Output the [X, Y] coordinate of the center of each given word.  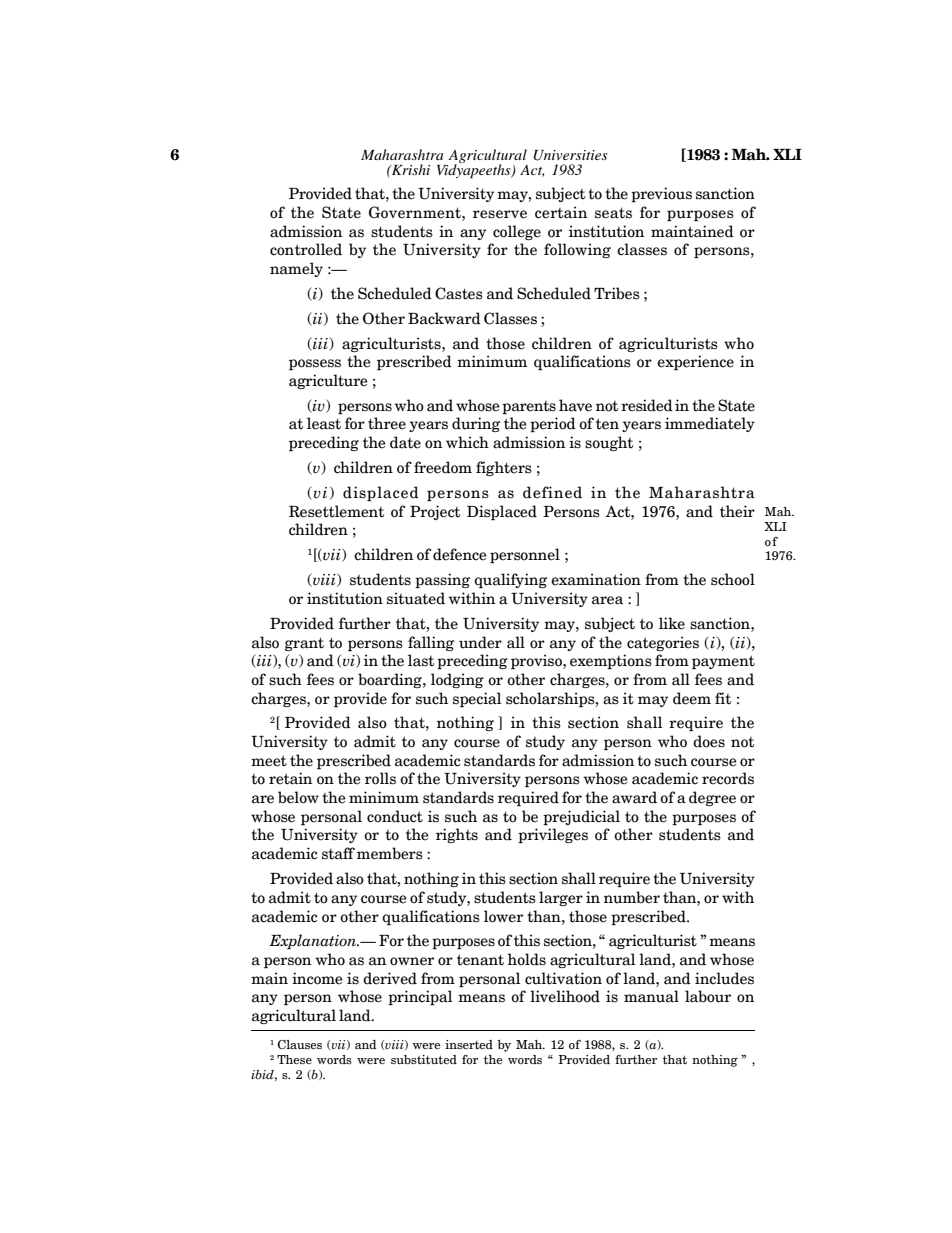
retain [290, 778]
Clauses [299, 1044]
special [477, 699]
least [324, 423]
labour [708, 996]
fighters [504, 468]
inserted [469, 1044]
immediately [710, 424]
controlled [306, 249]
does [709, 741]
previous [661, 194]
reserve [500, 214]
